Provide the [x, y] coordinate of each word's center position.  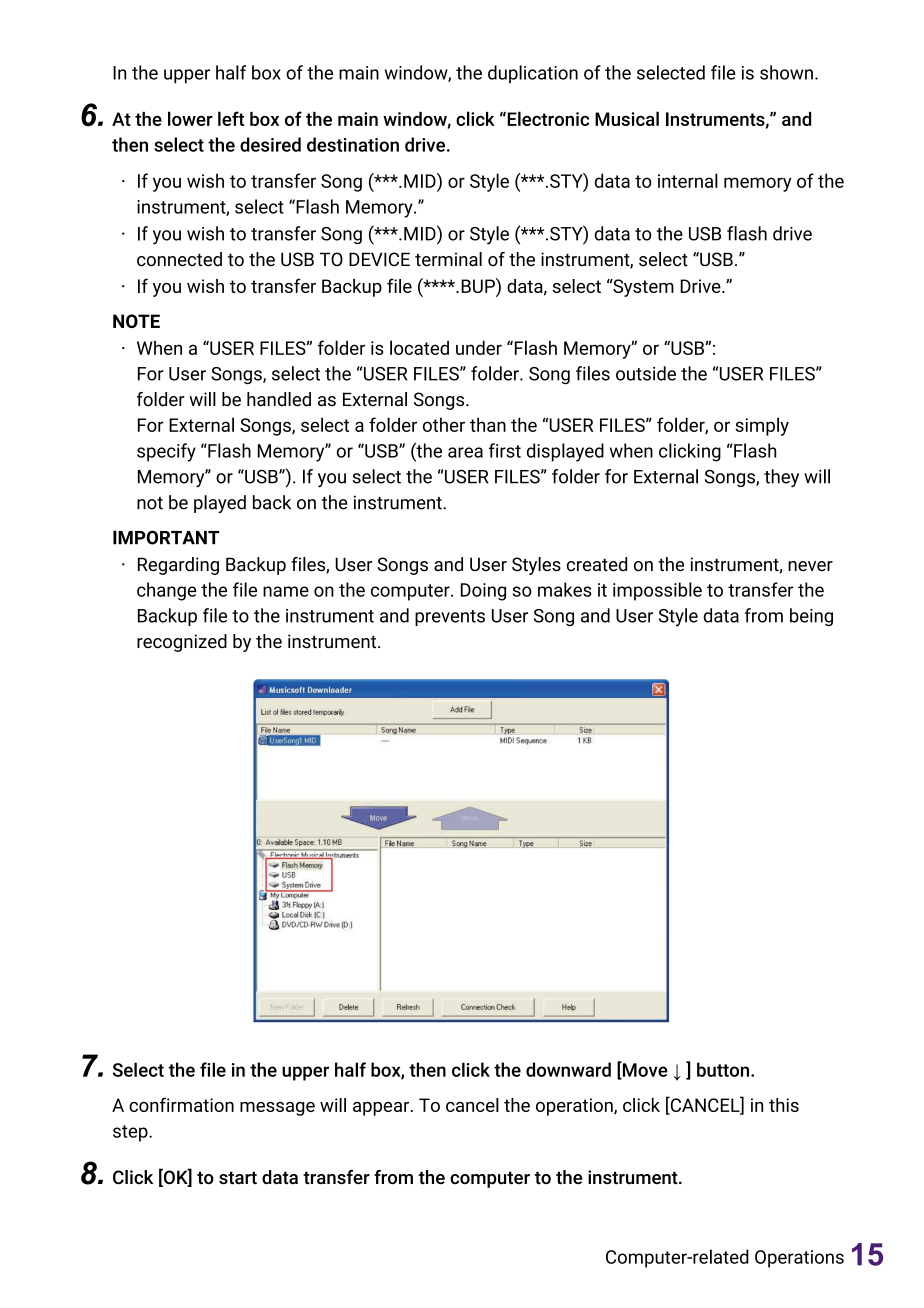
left [231, 118]
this [784, 1105]
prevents [450, 618]
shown [786, 72]
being [811, 617]
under [479, 347]
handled [279, 399]
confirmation [181, 1104]
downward [568, 1069]
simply [762, 426]
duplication [533, 74]
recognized [182, 643]
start [238, 1178]
